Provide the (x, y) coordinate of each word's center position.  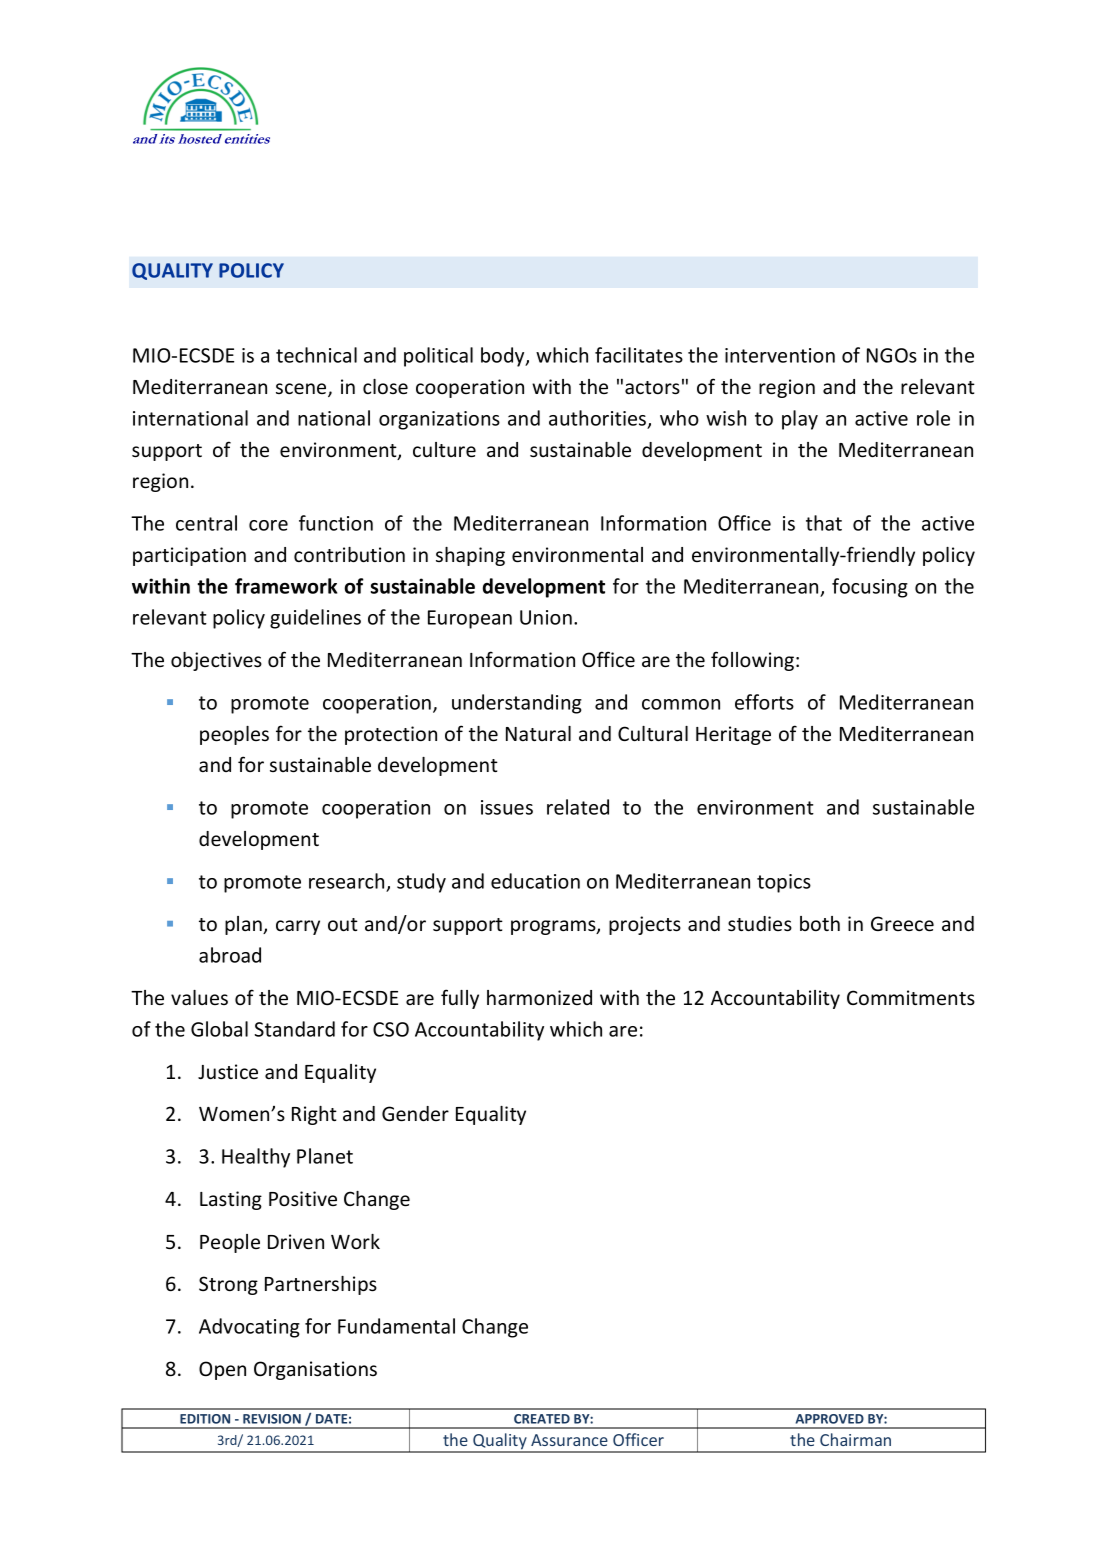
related (578, 807)
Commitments (911, 998)
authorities (599, 419)
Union (546, 617)
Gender (415, 1114)
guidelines (315, 619)
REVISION (272, 1419)
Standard (294, 1029)
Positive (303, 1199)
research (348, 882)
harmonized (539, 997)
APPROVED (830, 1419)
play (800, 420)
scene (302, 390)
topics (784, 883)
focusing (870, 588)
